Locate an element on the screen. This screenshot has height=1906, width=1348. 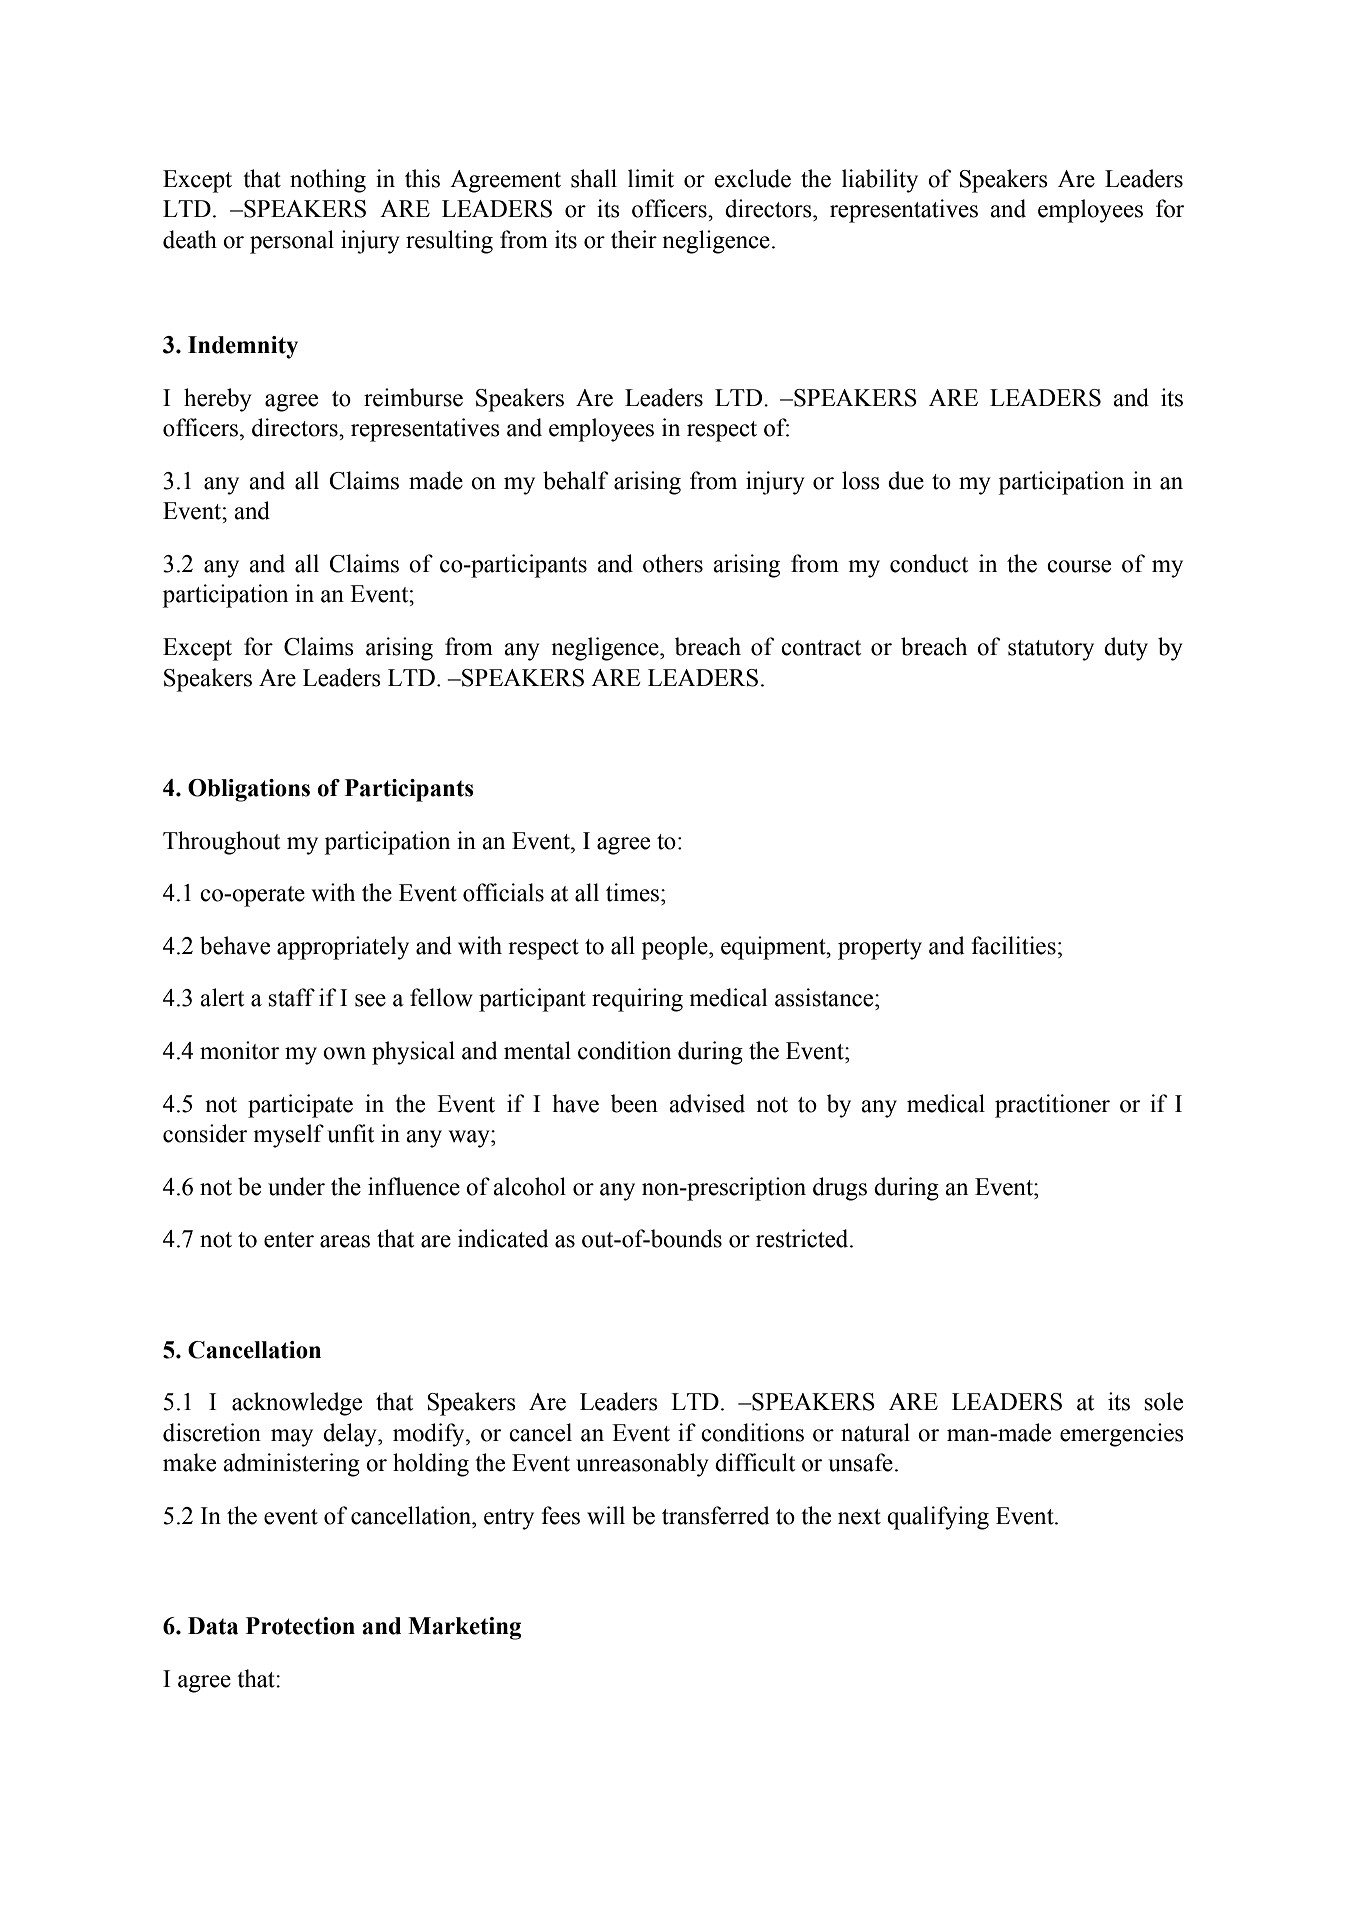
qualifying is located at coordinates (938, 1518).
